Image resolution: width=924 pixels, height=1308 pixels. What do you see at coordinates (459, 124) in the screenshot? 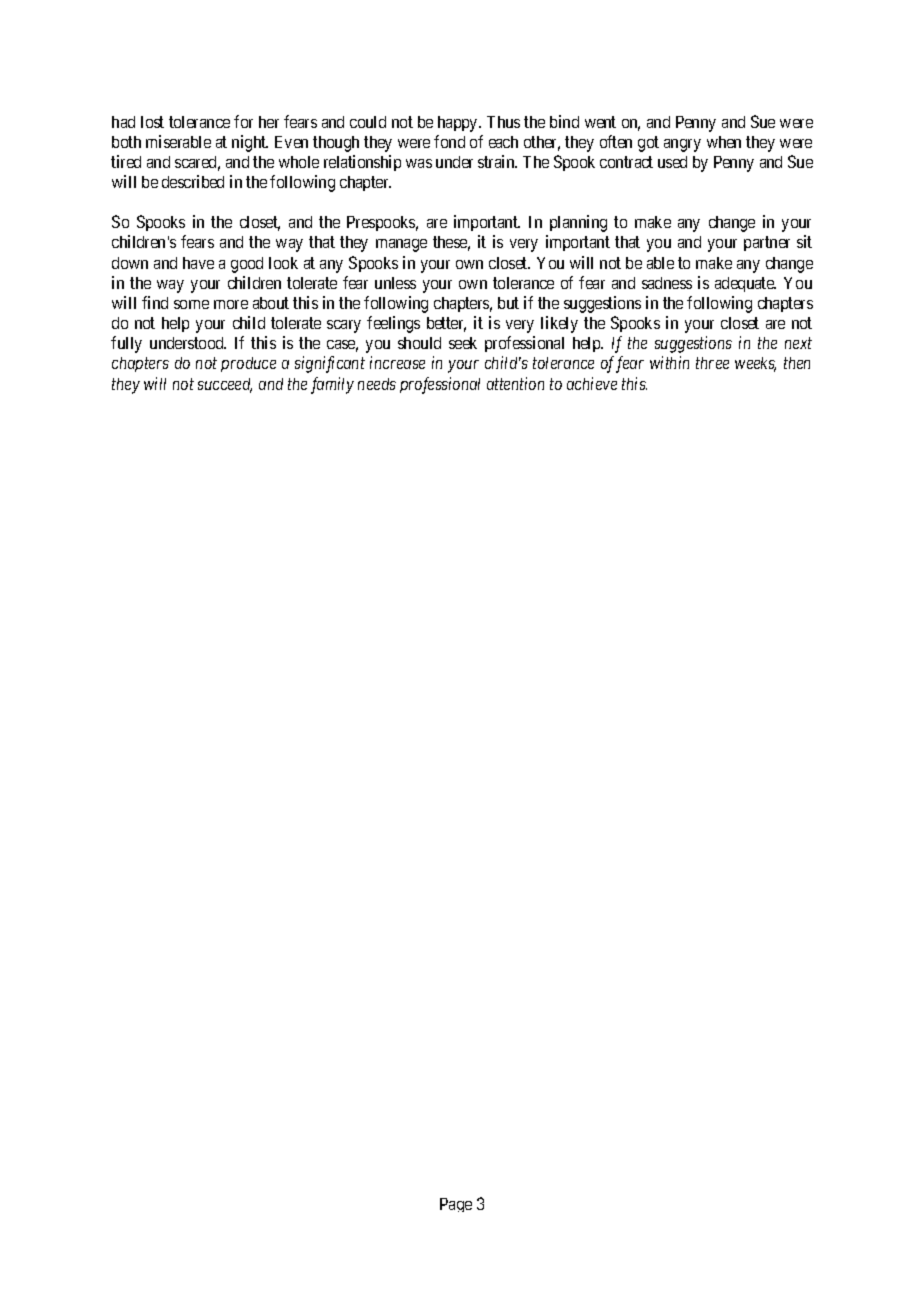
I see `happy` at bounding box center [459, 124].
